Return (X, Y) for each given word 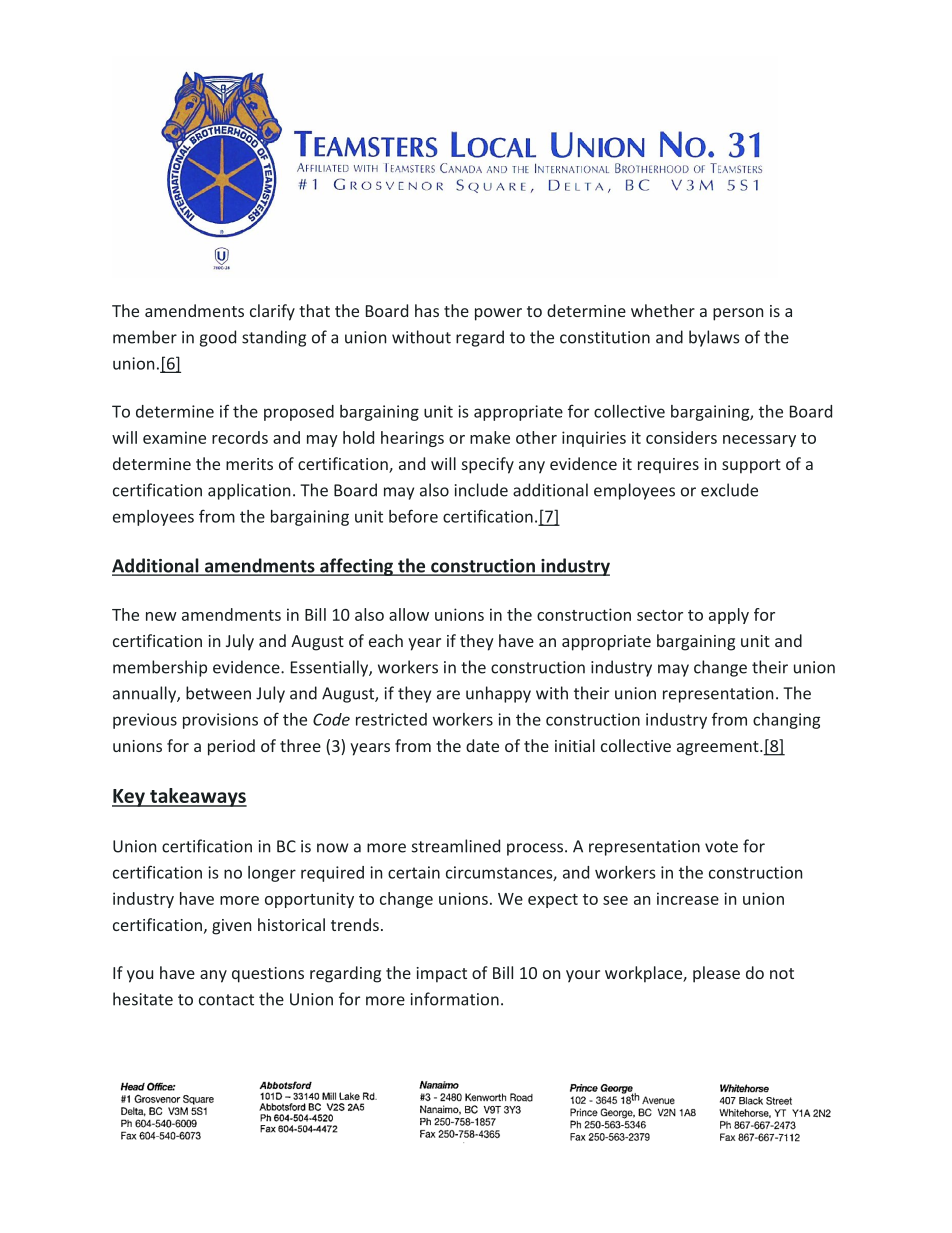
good (218, 338)
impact (442, 975)
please (716, 974)
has (427, 310)
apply (729, 616)
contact (226, 1000)
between (218, 693)
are (448, 695)
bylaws (714, 338)
